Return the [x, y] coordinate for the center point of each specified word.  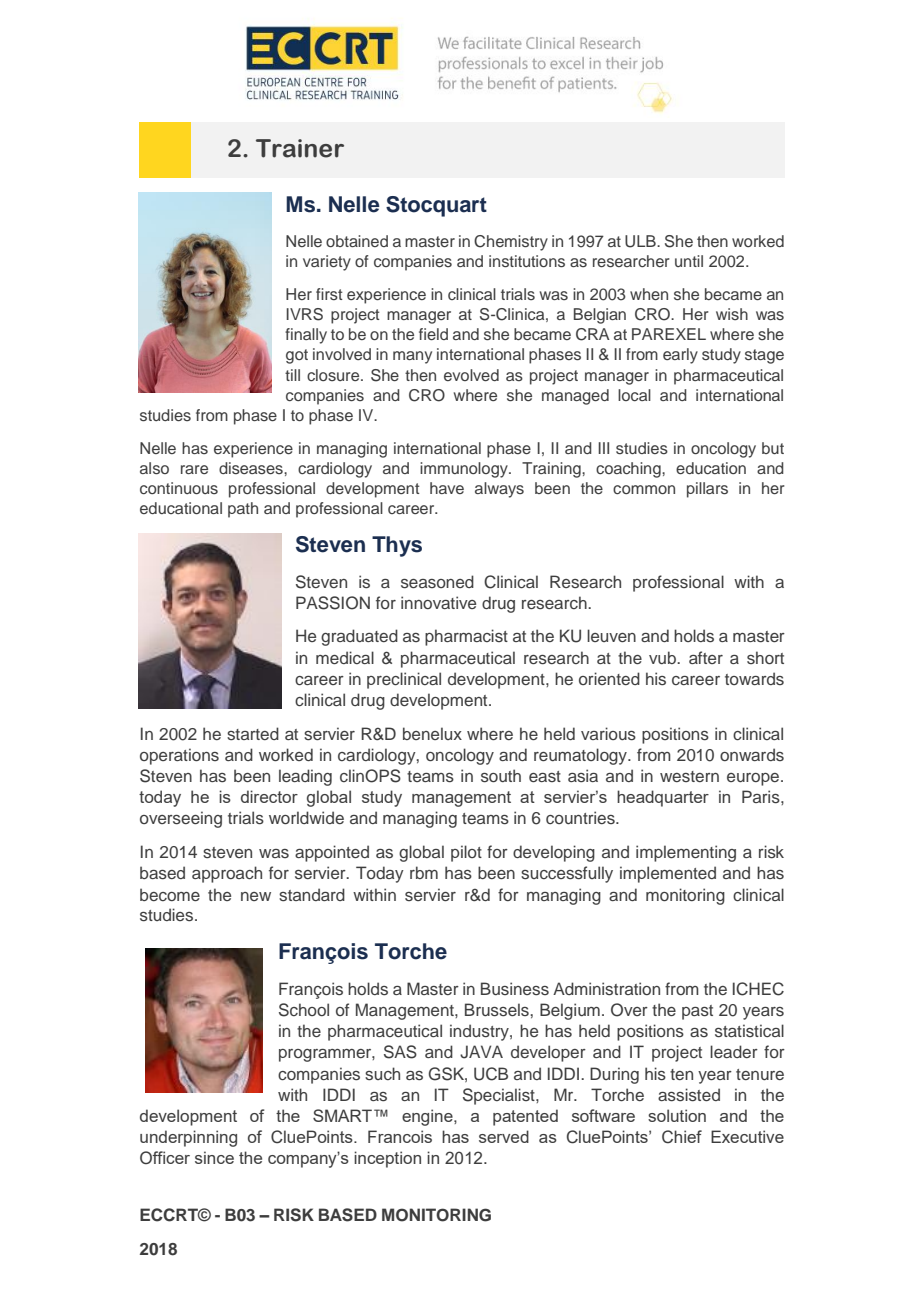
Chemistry [511, 243]
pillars [707, 490]
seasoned [437, 582]
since [214, 1157]
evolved [471, 375]
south [501, 776]
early [680, 356]
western [689, 776]
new [256, 896]
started [253, 734]
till [292, 375]
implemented [668, 874]
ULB [641, 241]
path [243, 510]
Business [515, 989]
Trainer [300, 148]
